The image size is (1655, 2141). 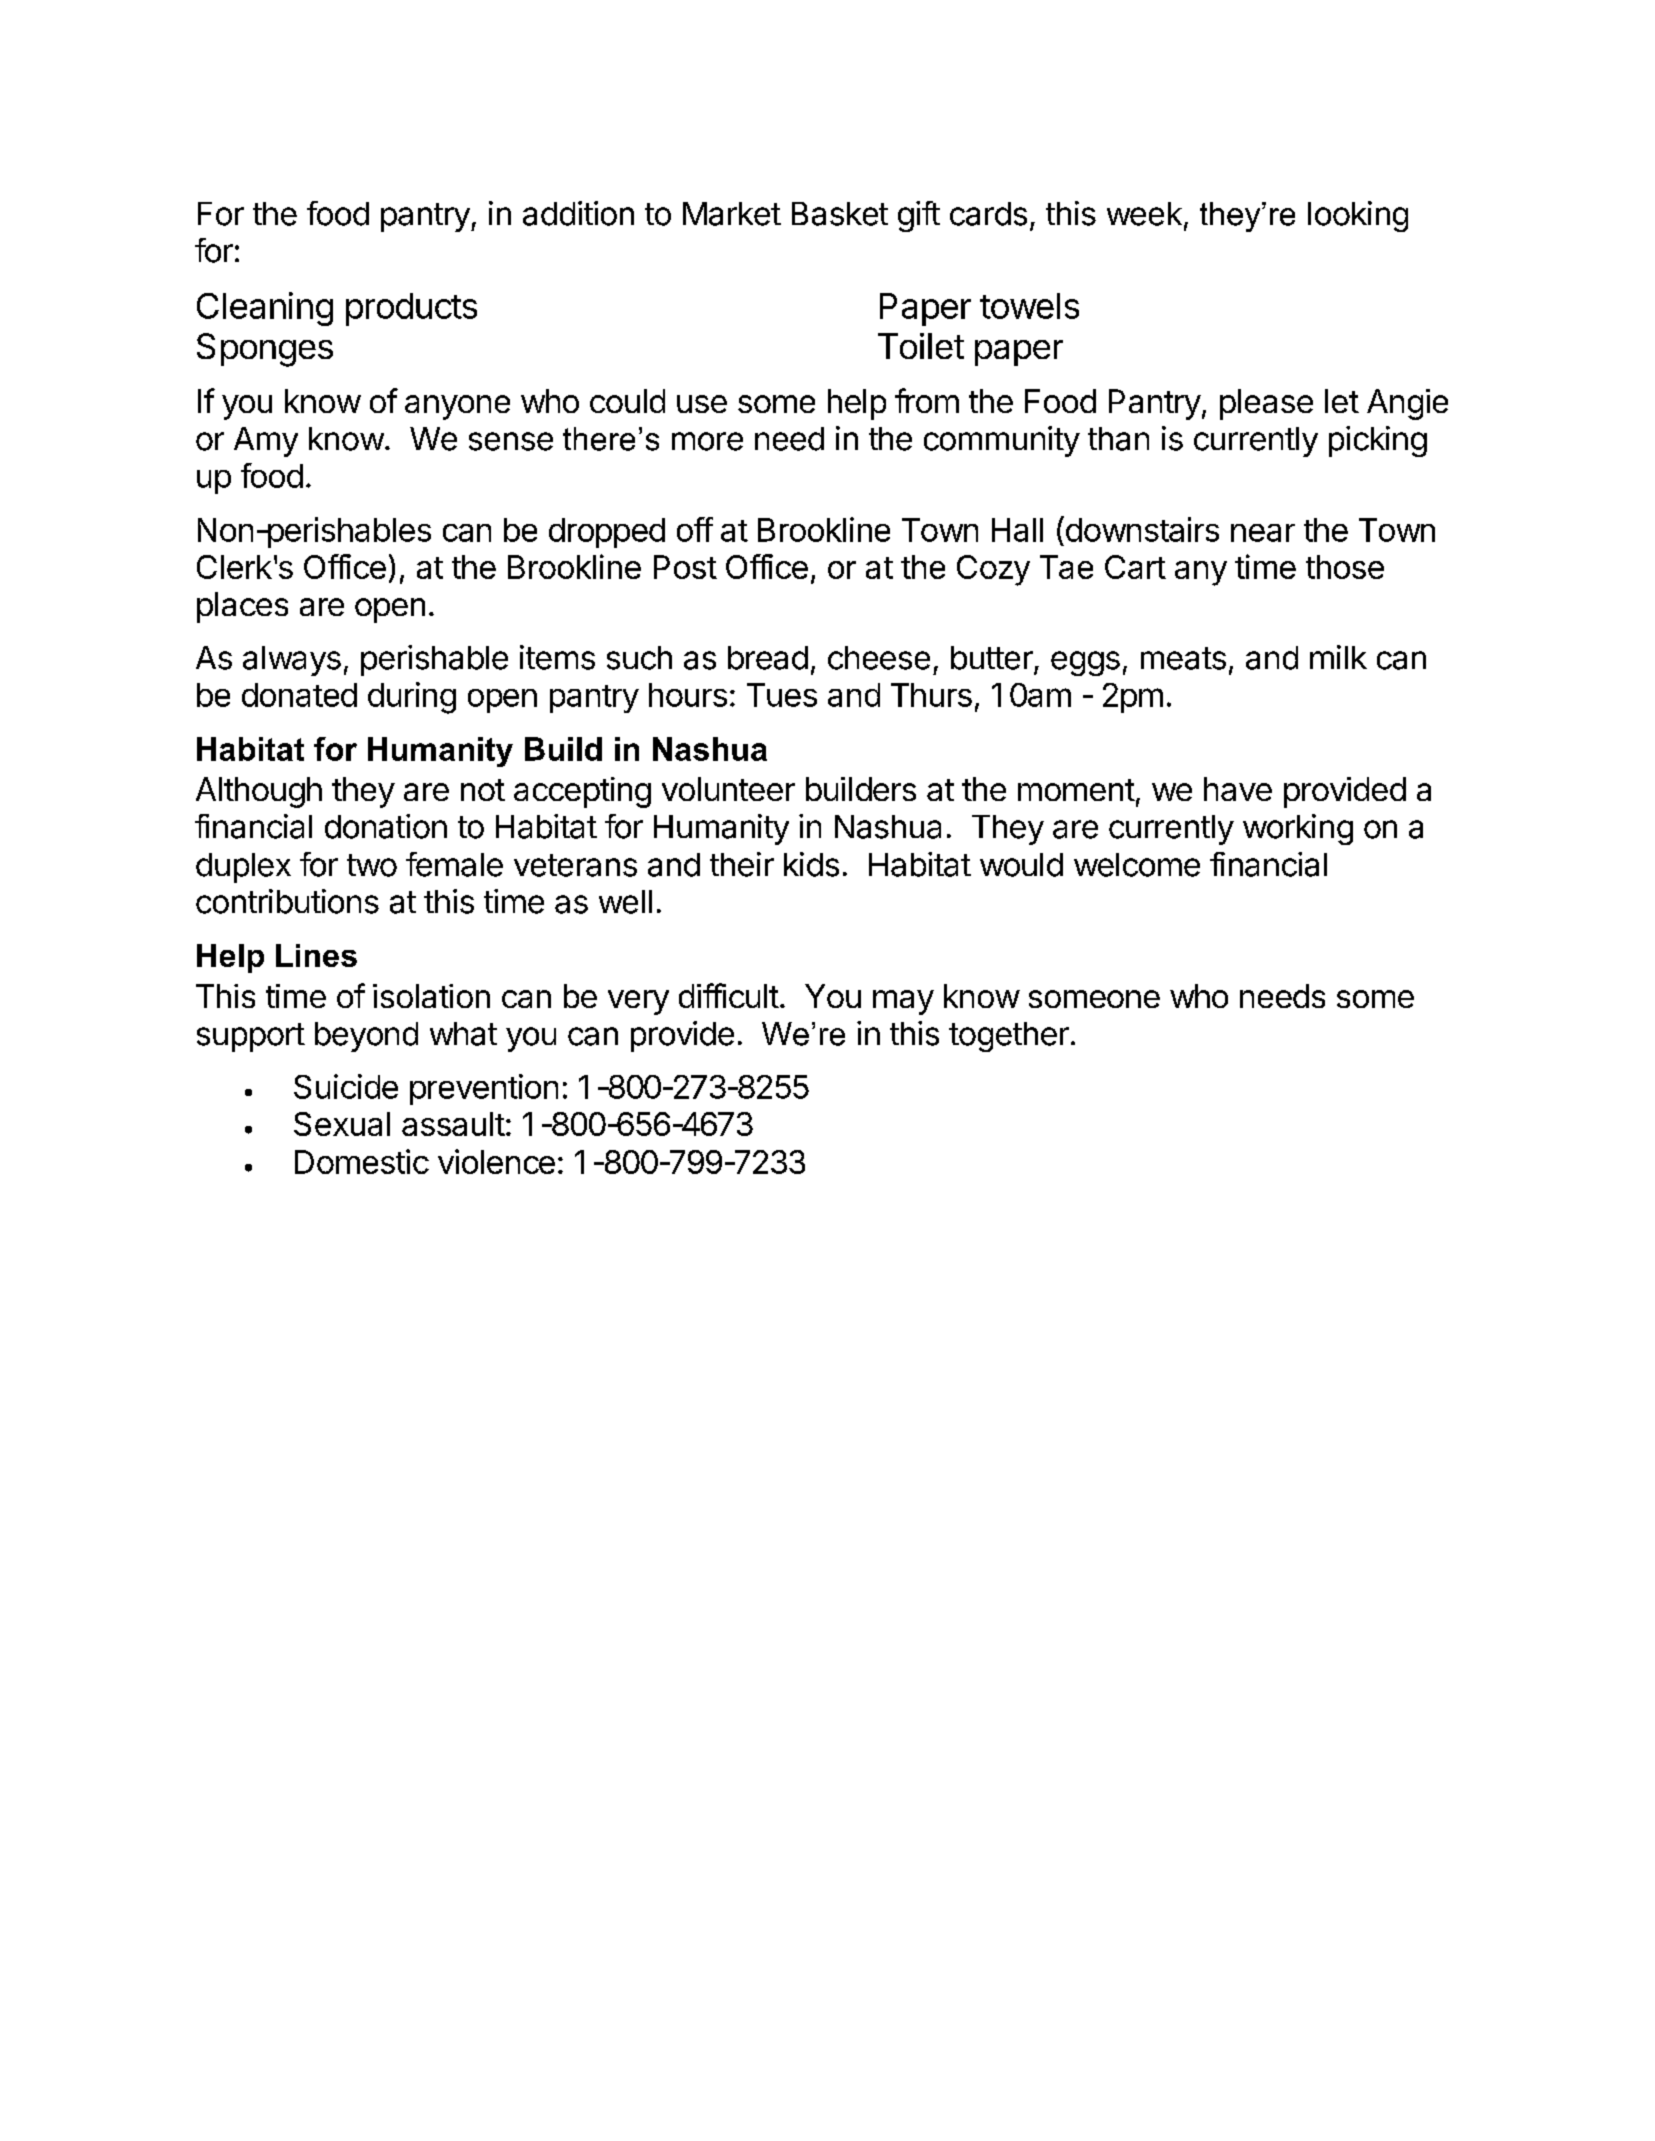 I want to click on may, so click(x=903, y=1002).
